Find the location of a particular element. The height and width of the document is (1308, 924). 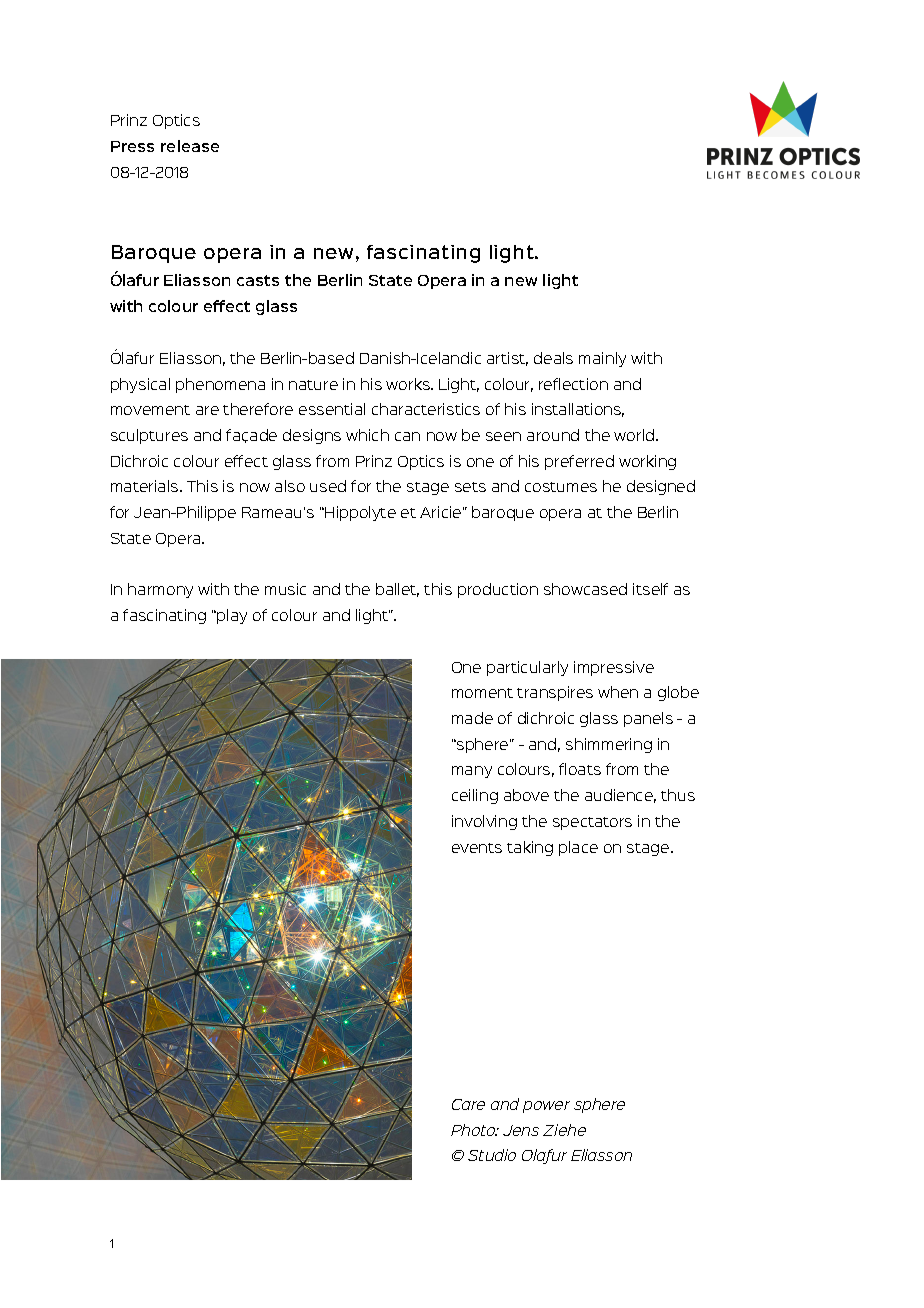

when is located at coordinates (618, 692).
